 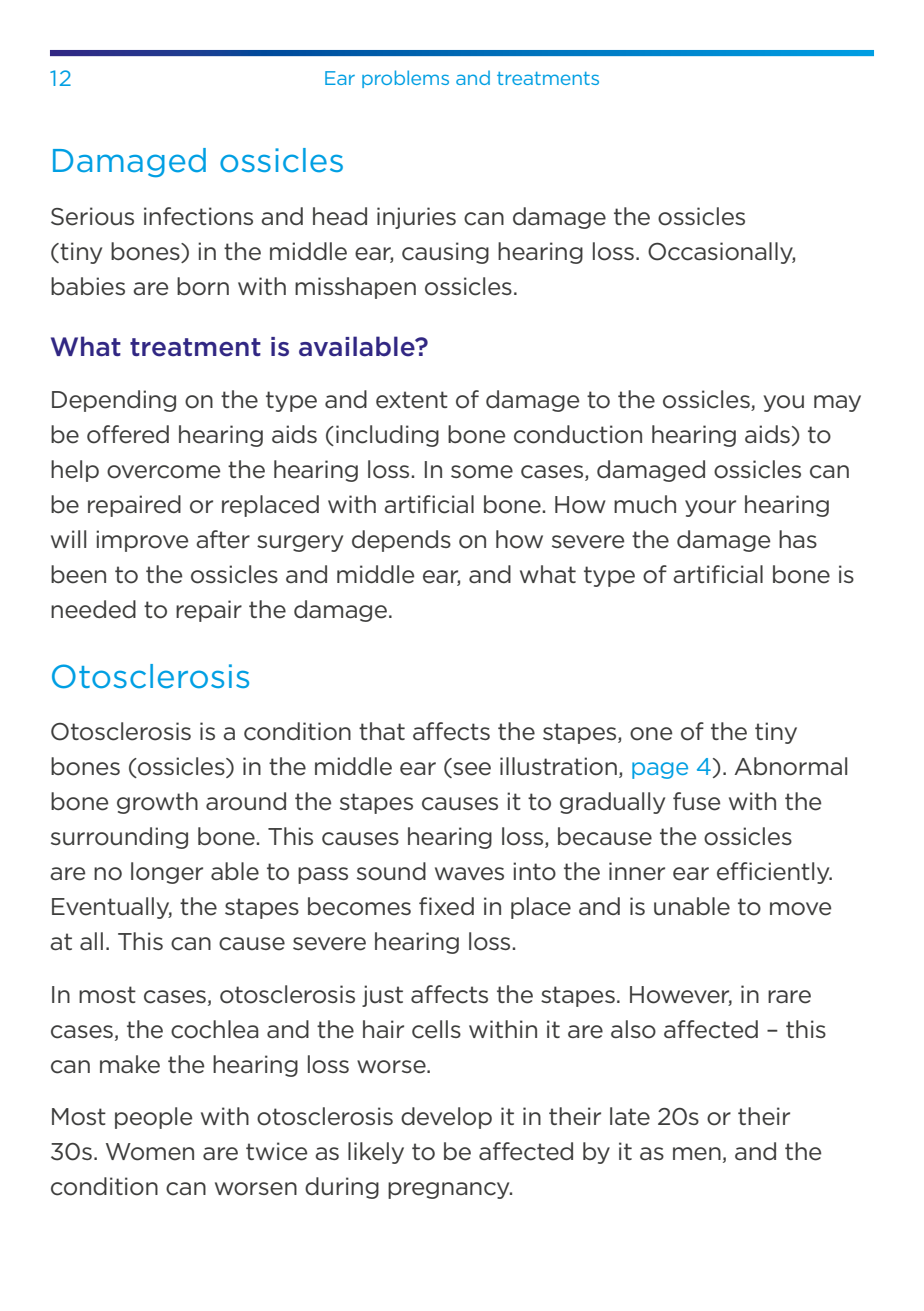 What do you see at coordinates (93, 609) in the image?
I see `needed` at bounding box center [93, 609].
